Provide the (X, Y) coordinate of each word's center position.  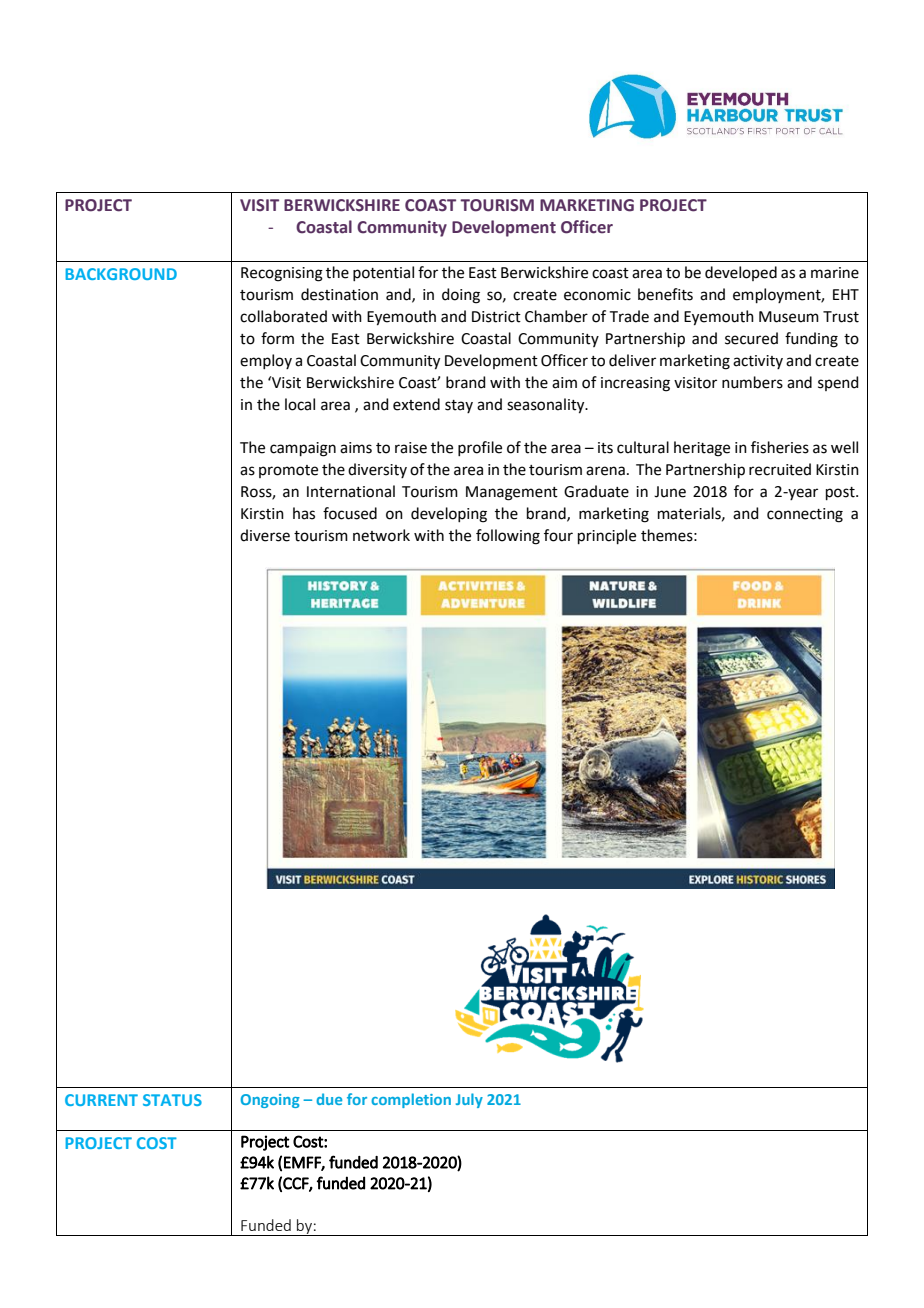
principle (607, 536)
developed (741, 273)
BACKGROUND (121, 274)
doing (461, 296)
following (508, 537)
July (469, 1100)
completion (411, 1100)
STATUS (172, 1100)
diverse (265, 535)
